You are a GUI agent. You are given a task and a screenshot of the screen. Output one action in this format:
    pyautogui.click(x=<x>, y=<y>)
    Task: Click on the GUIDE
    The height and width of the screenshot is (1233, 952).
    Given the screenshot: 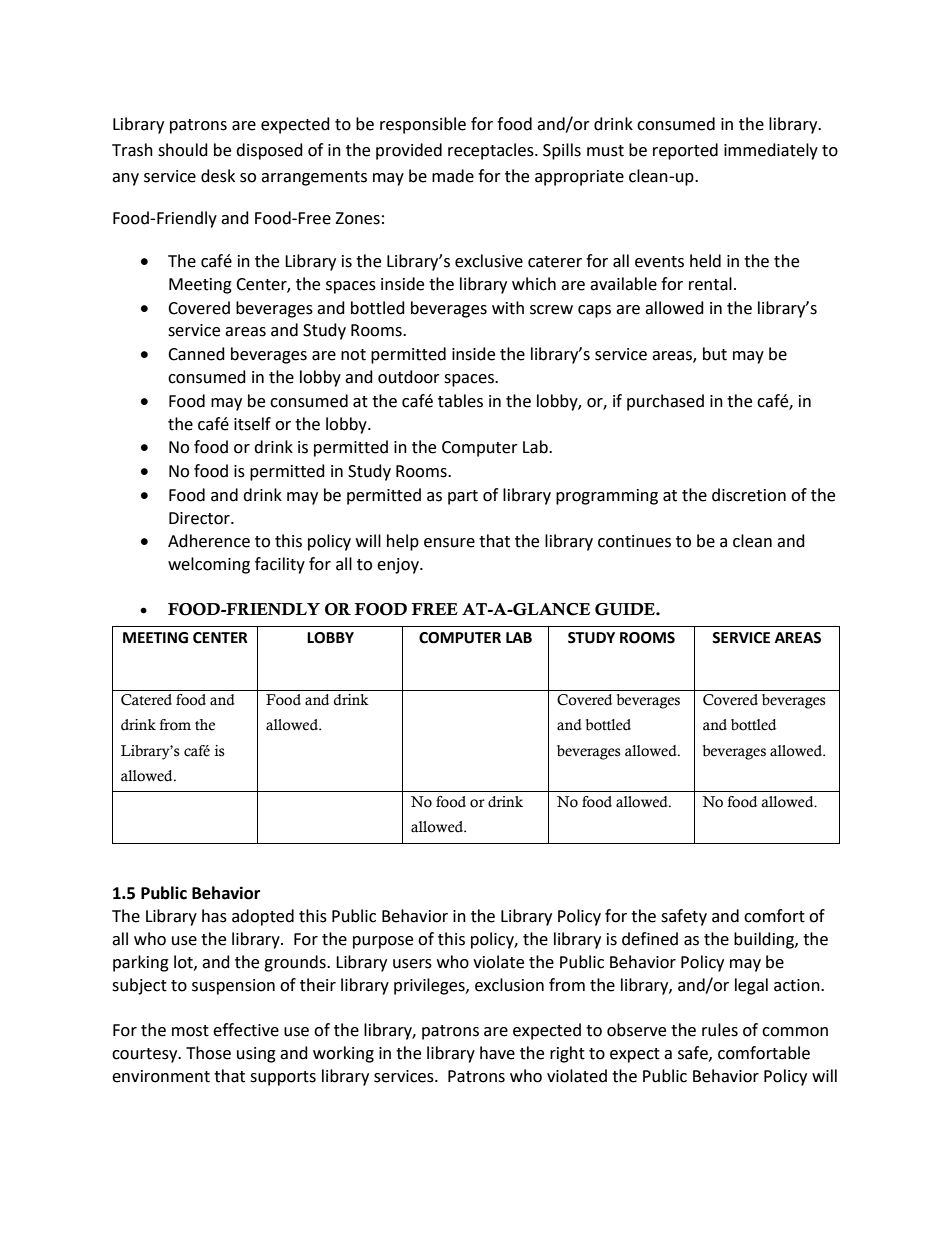 What is the action you would take?
    pyautogui.click(x=626, y=609)
